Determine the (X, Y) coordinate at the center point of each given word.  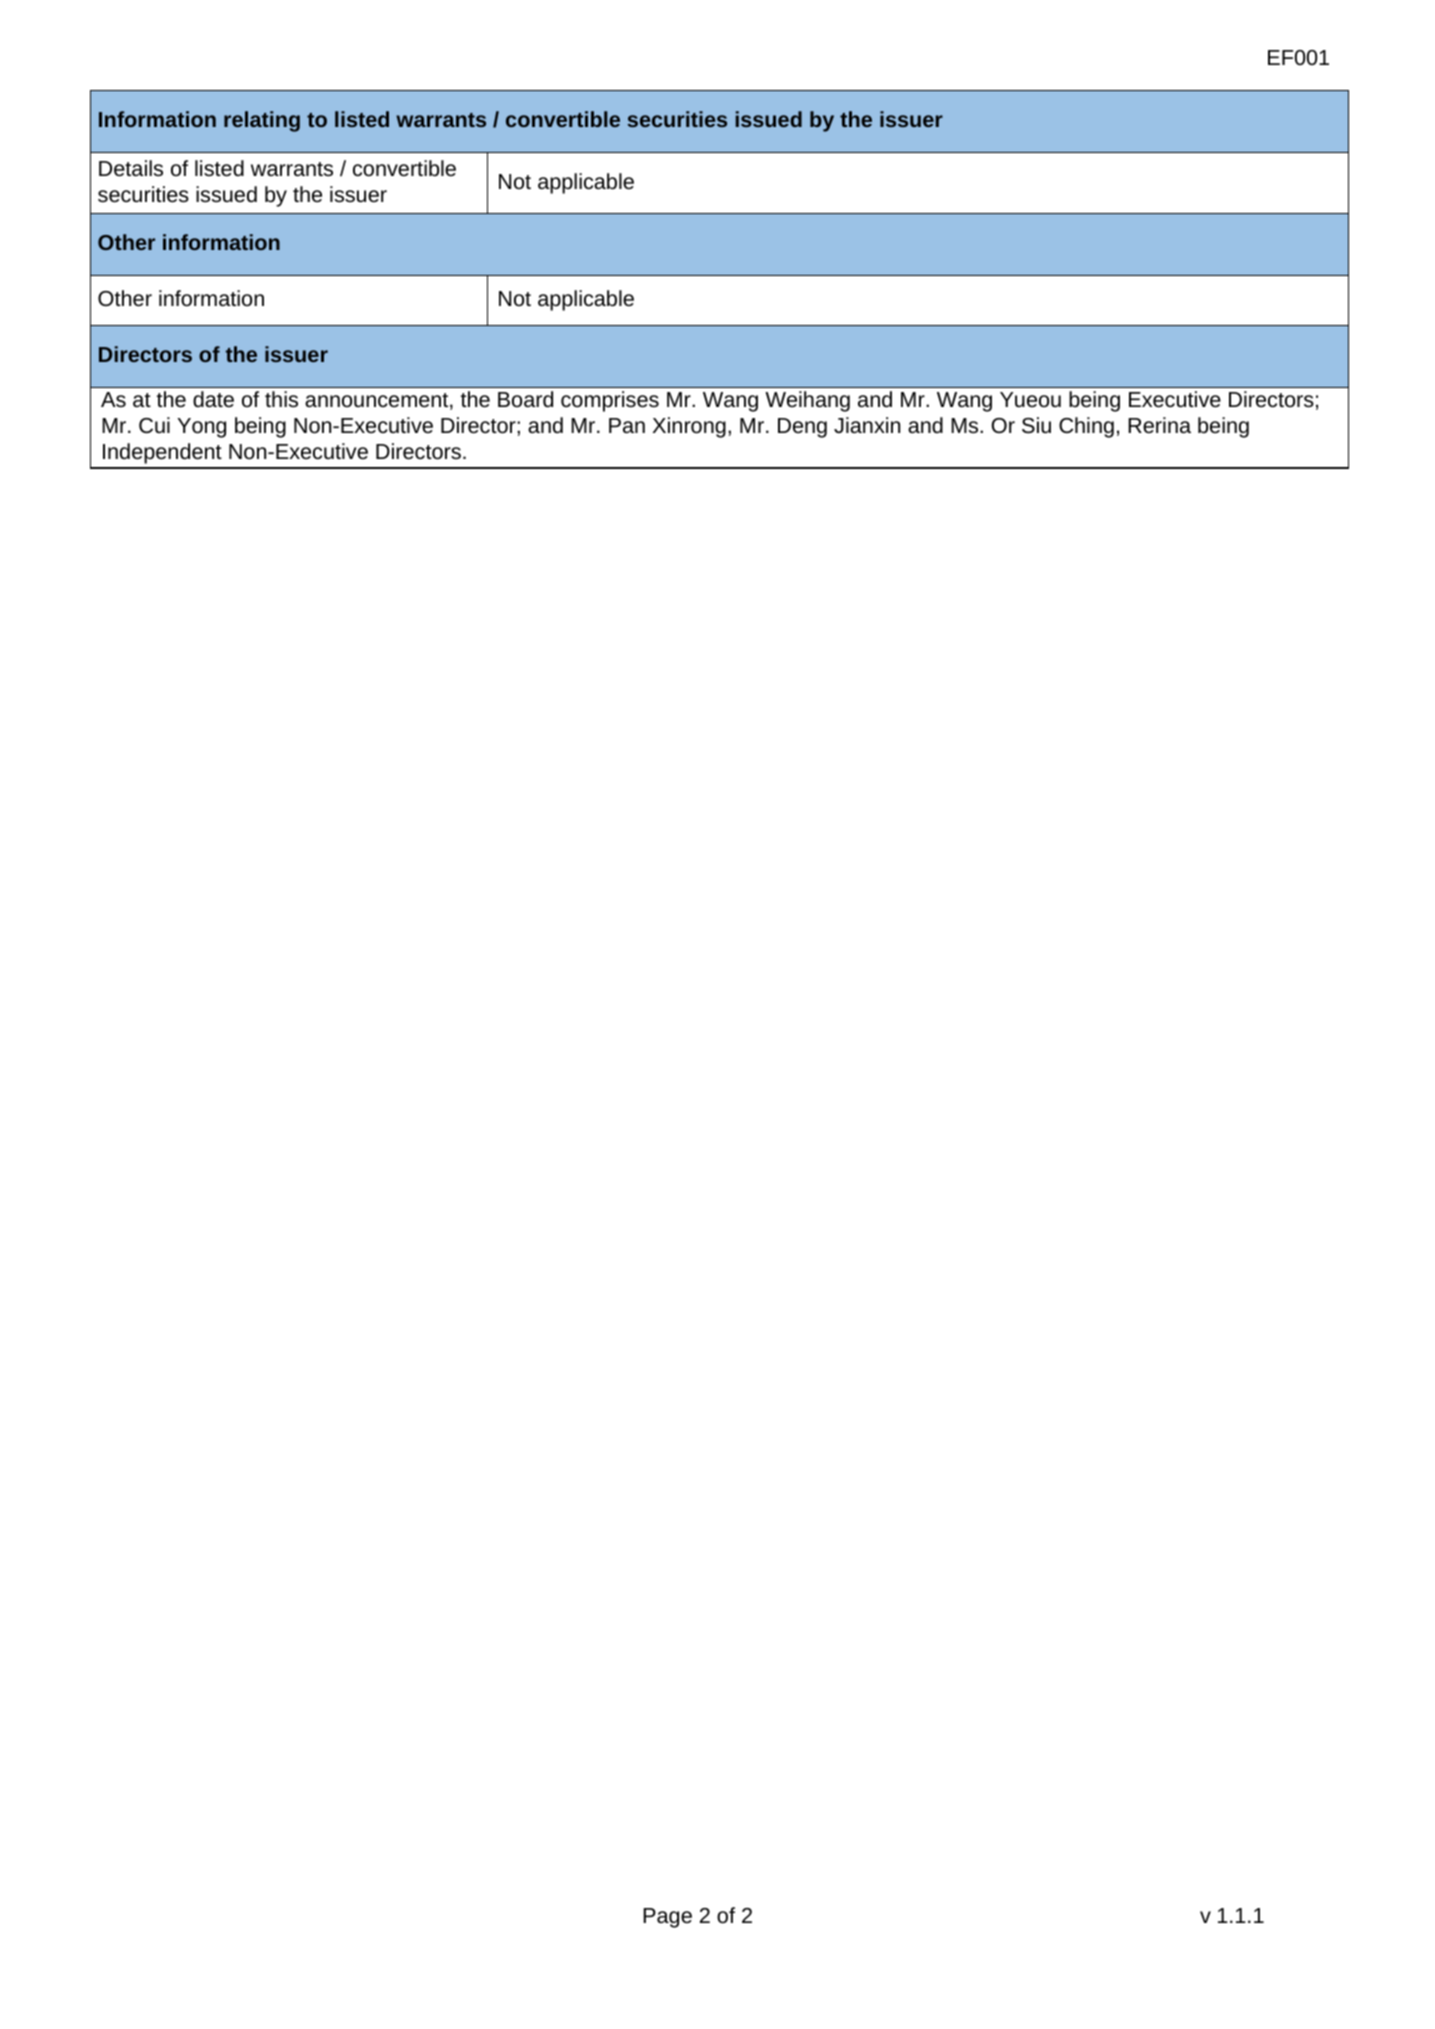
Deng (802, 428)
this (281, 399)
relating (262, 121)
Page (667, 1918)
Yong (201, 428)
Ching (1086, 427)
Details (131, 168)
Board (525, 399)
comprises (610, 401)
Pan (627, 425)
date (213, 399)
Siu (1036, 425)
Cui (154, 425)
